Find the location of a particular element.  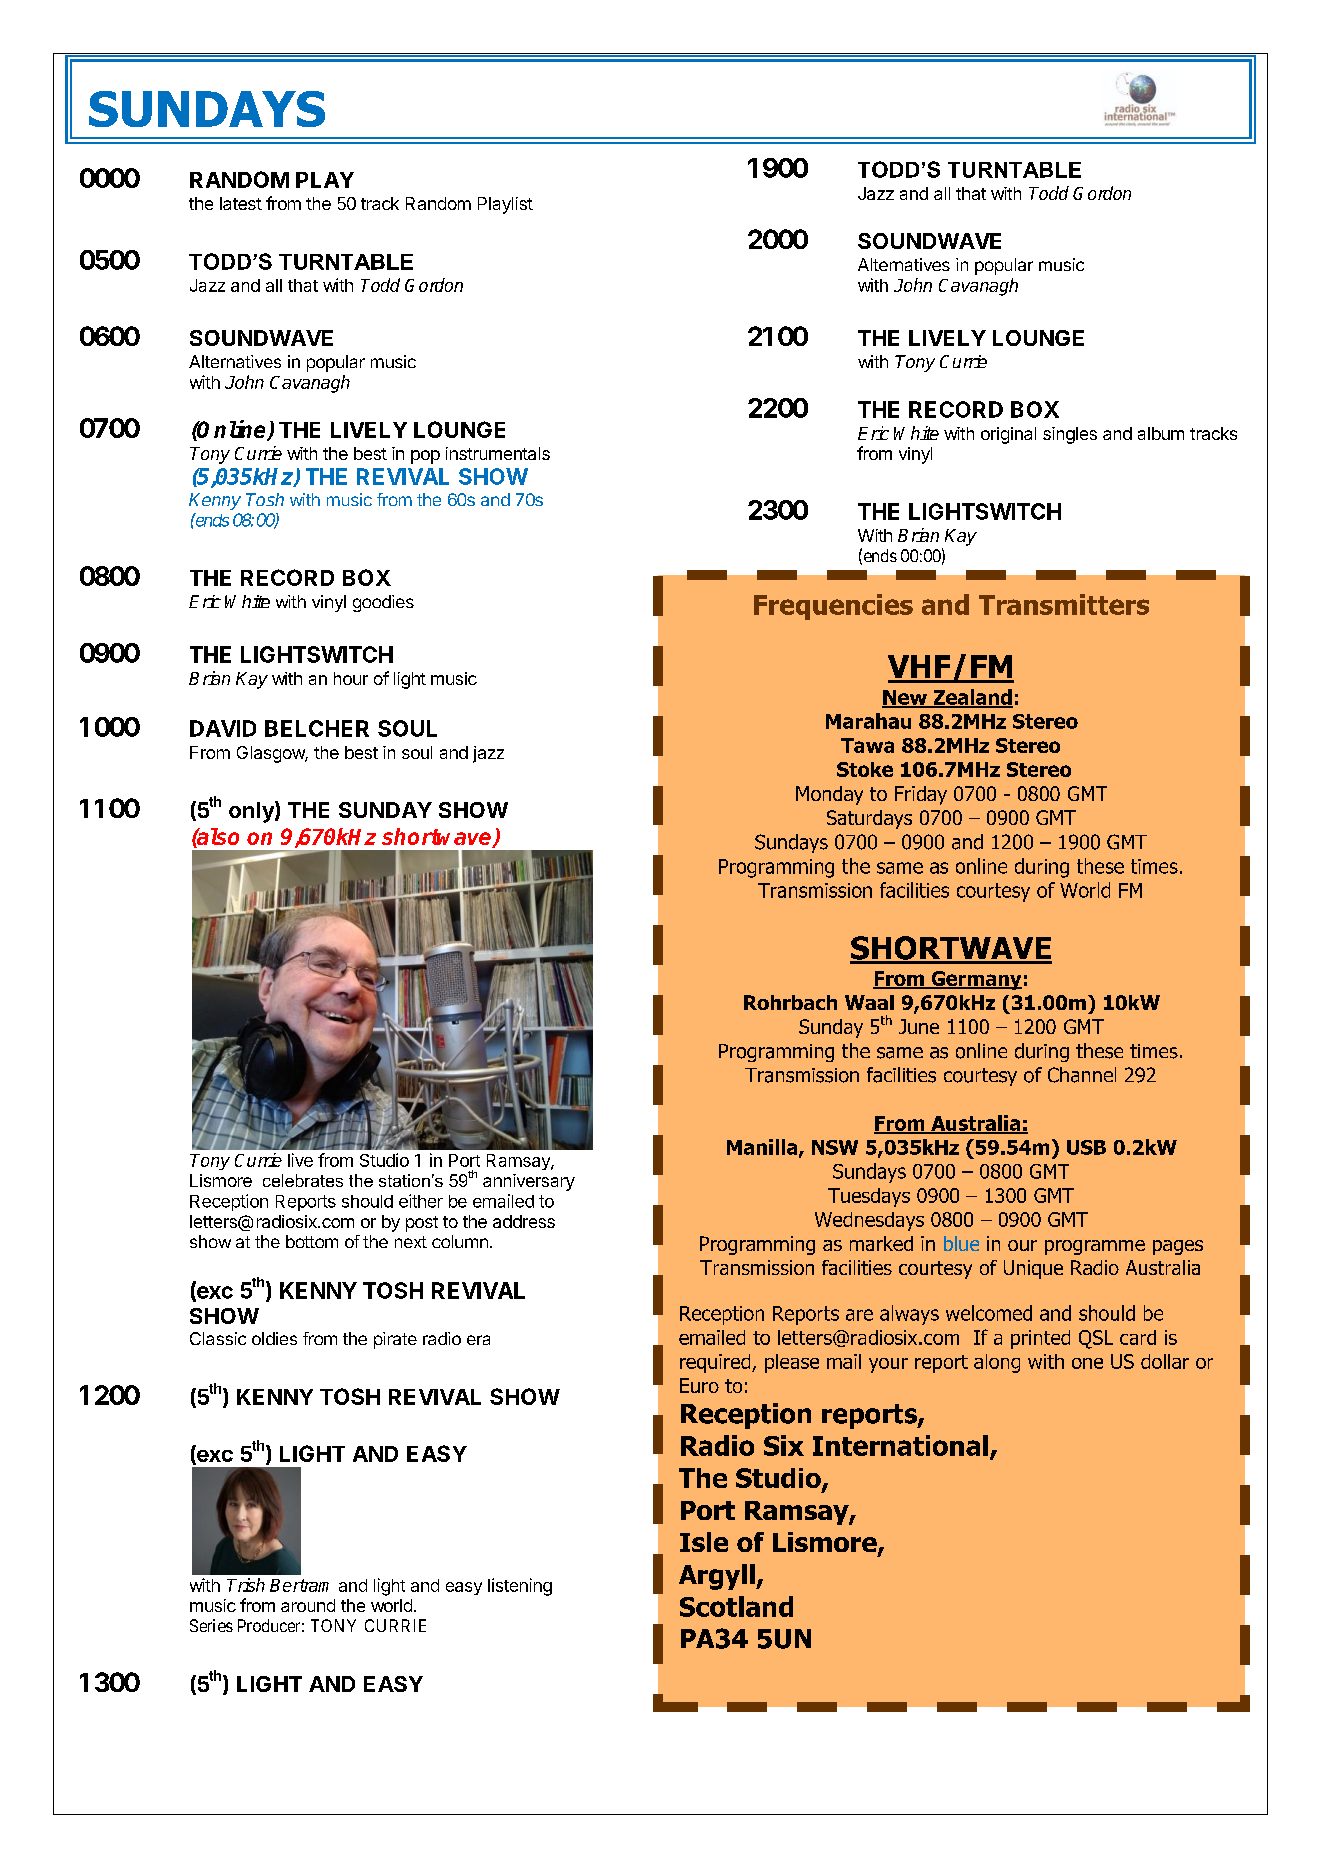

USB is located at coordinates (1086, 1147).
